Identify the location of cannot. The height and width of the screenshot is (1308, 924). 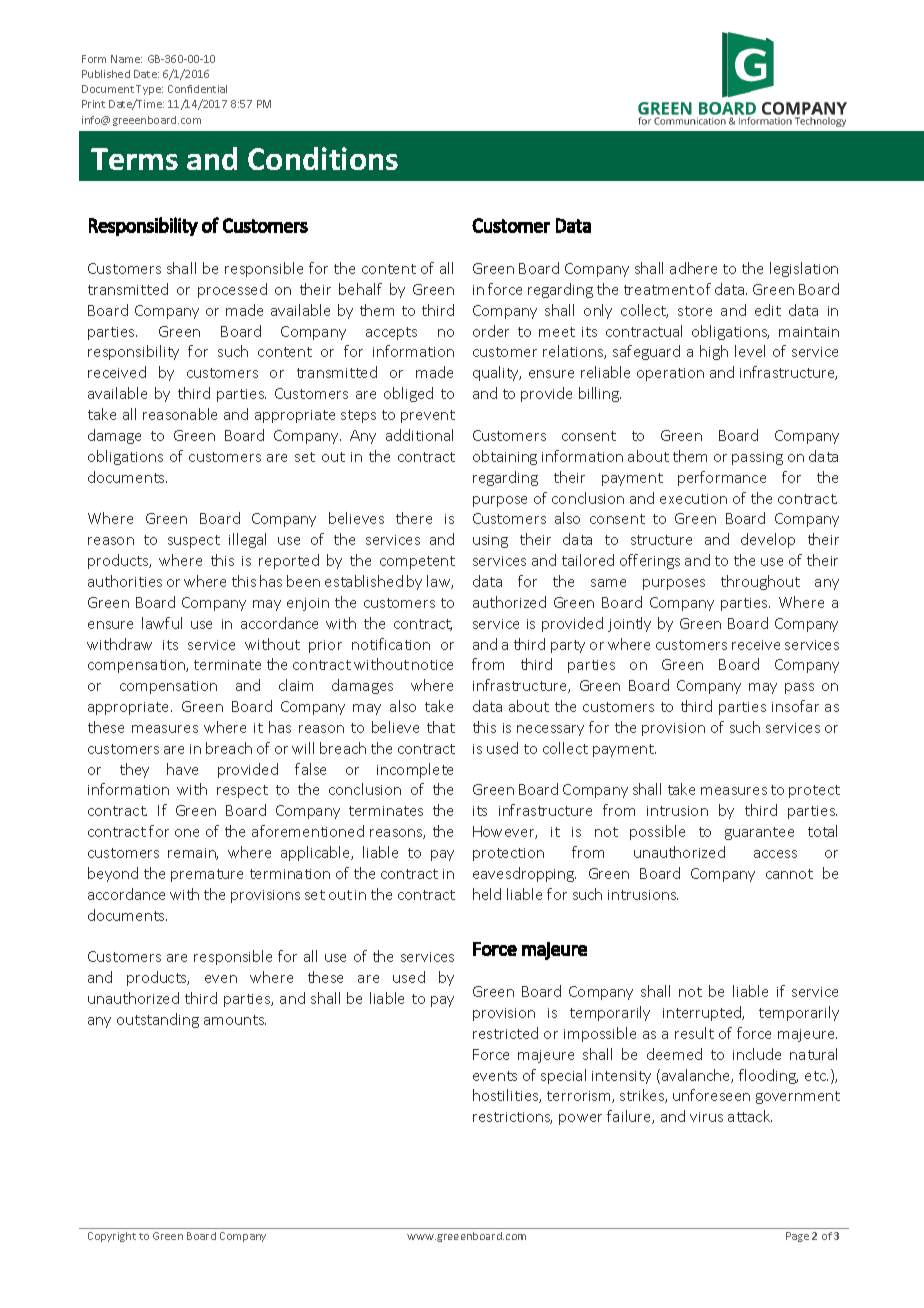
(789, 874).
